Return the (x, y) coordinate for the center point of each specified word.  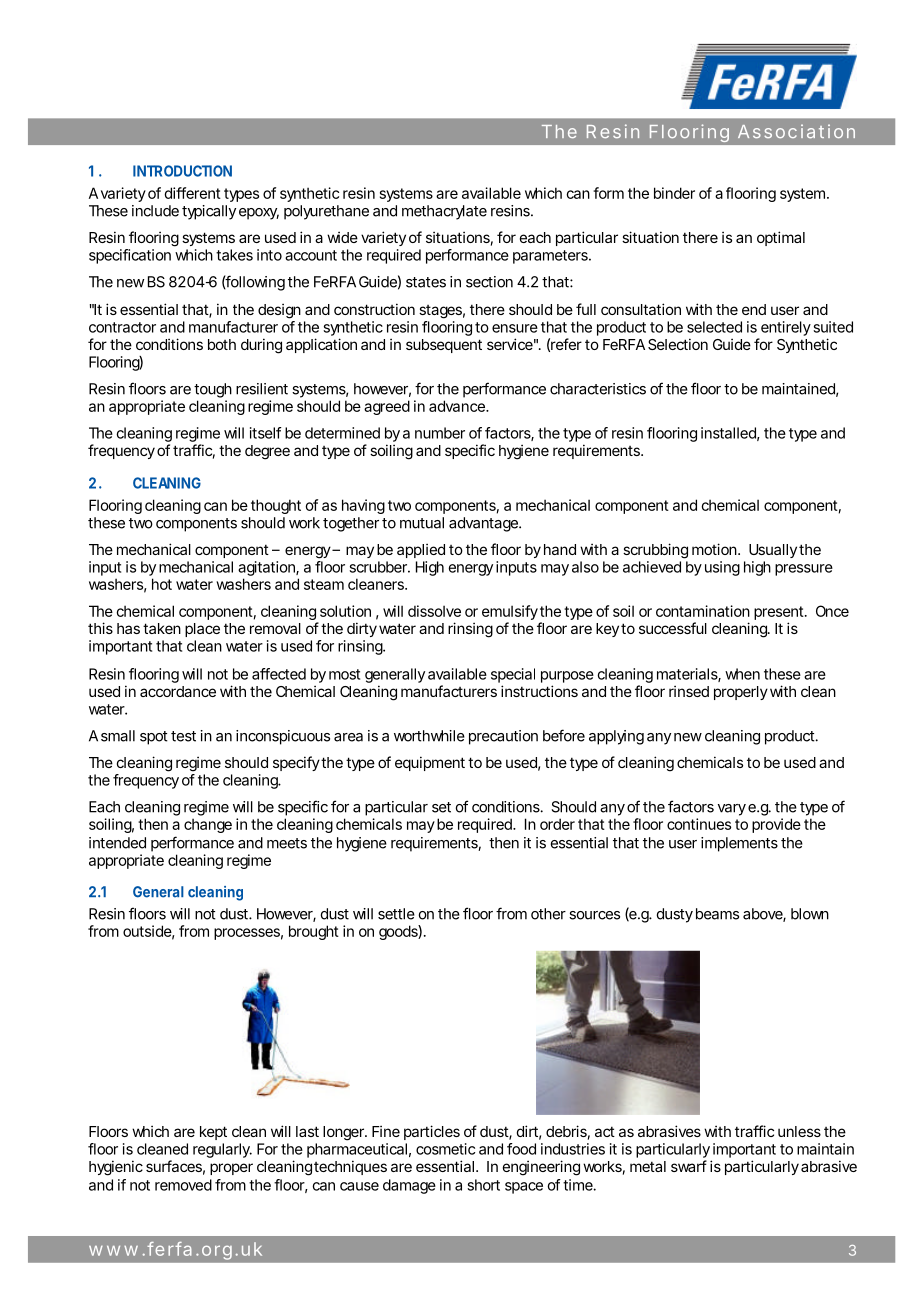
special (513, 675)
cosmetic (445, 1149)
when (742, 674)
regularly (222, 1150)
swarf (689, 1166)
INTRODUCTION (182, 171)
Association (796, 131)
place (202, 630)
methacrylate (444, 212)
